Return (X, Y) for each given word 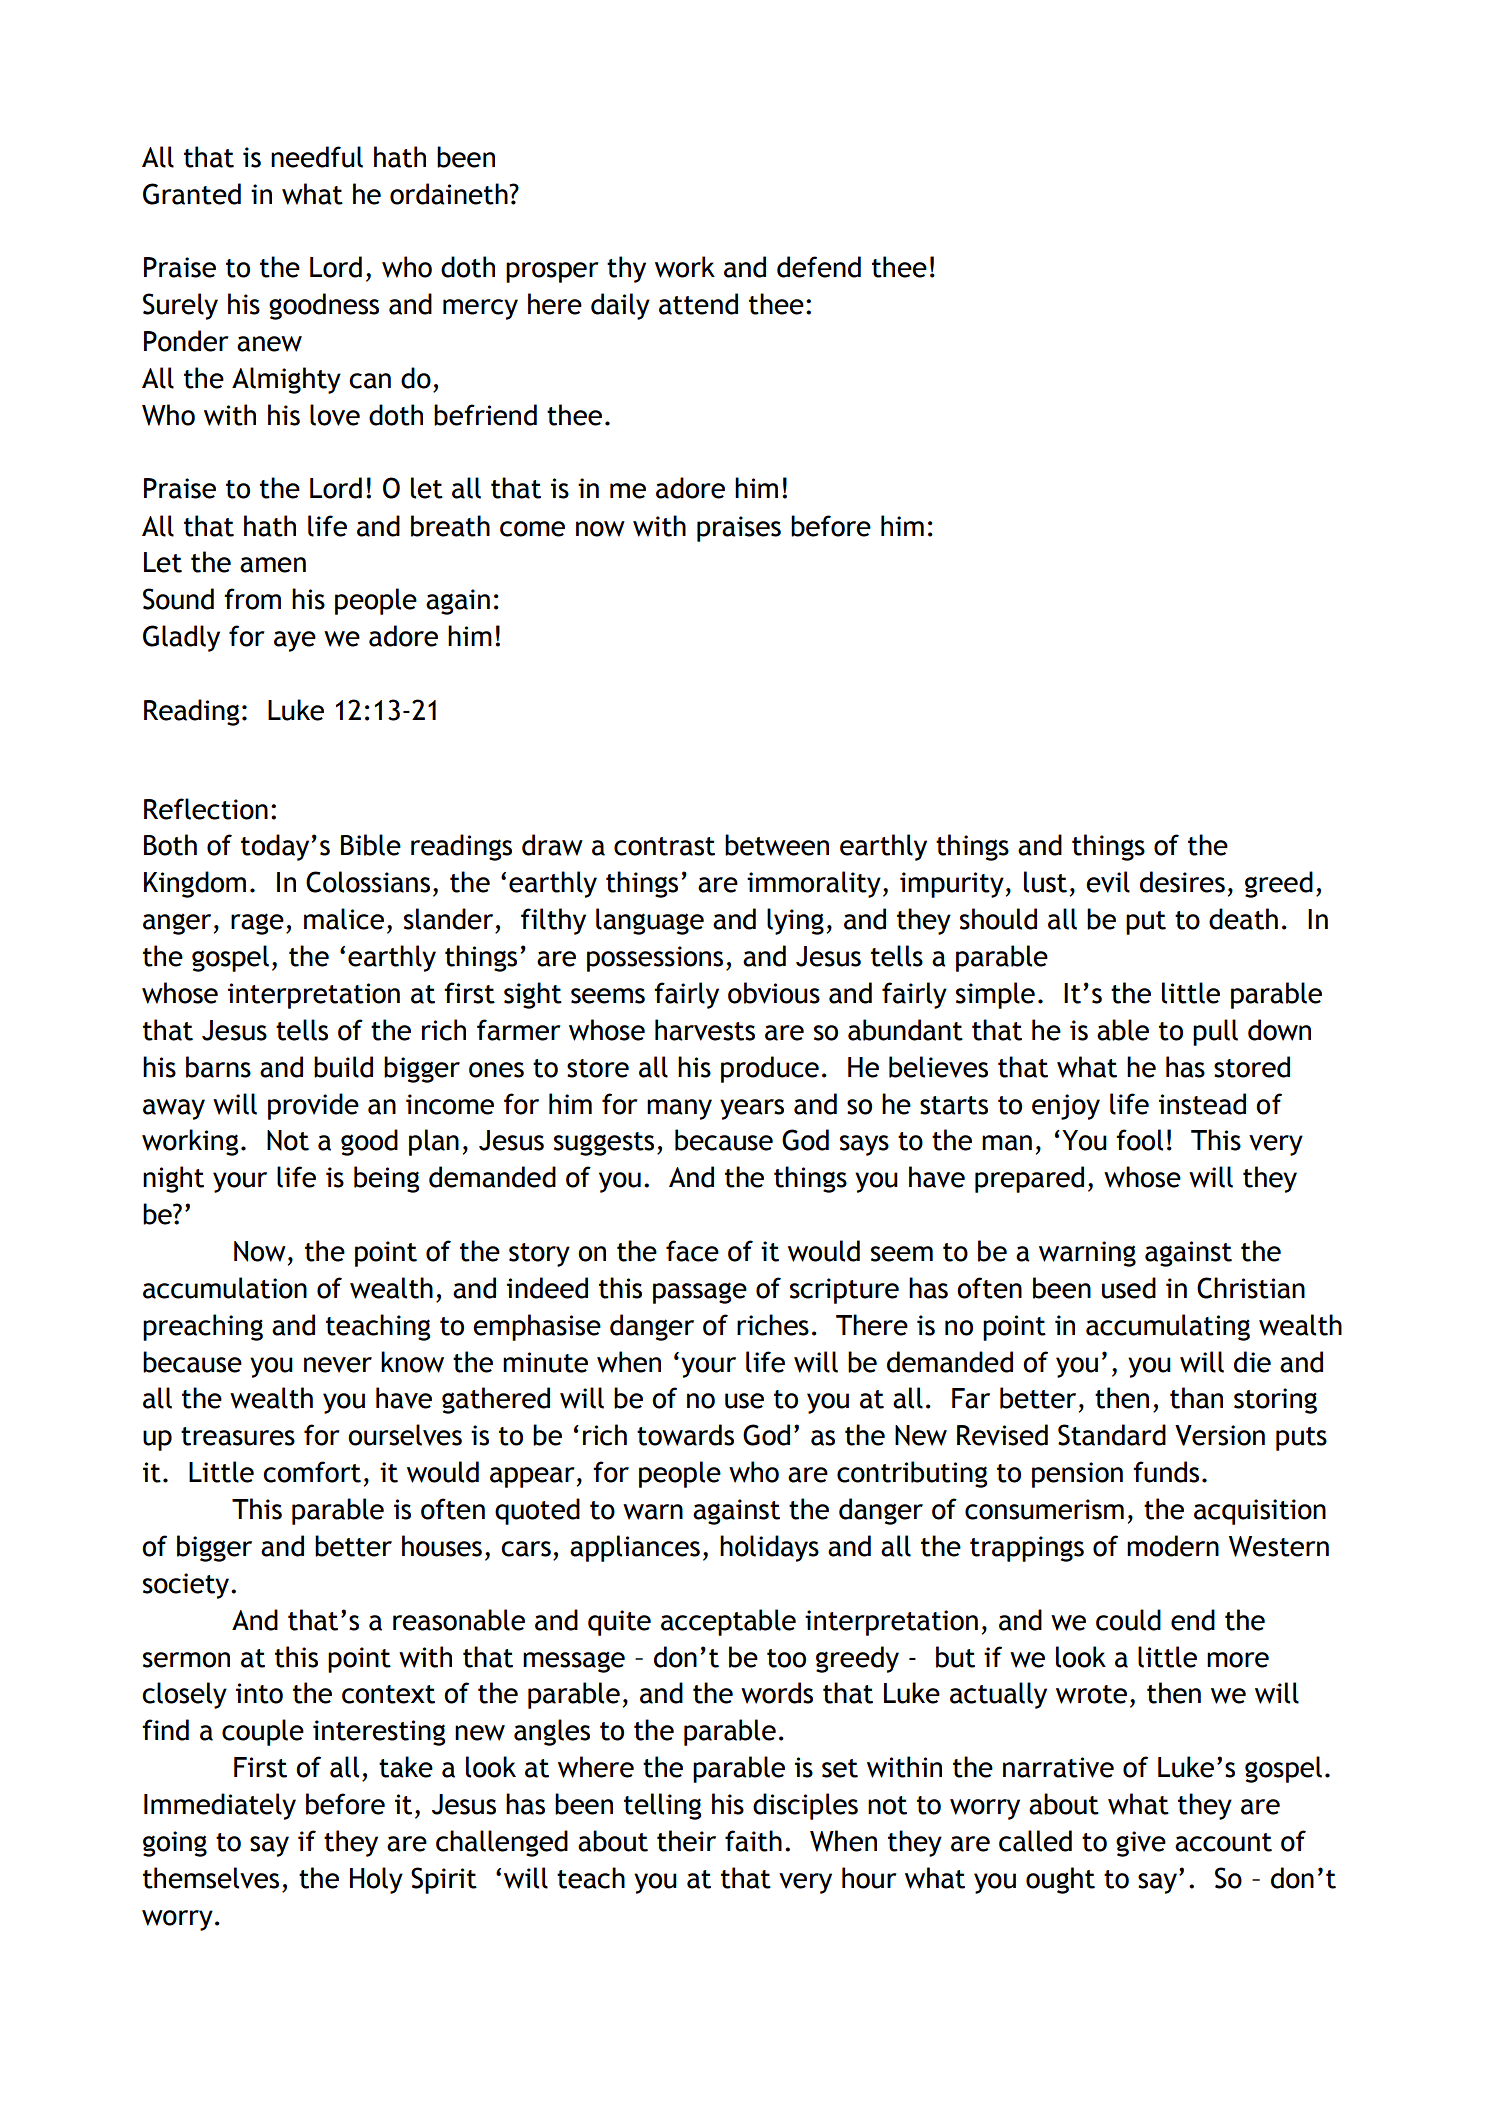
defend (819, 267)
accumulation (225, 1288)
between (777, 845)
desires (1182, 882)
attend (698, 304)
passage (700, 1293)
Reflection (206, 809)
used (1129, 1288)
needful (317, 157)
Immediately (220, 1806)
